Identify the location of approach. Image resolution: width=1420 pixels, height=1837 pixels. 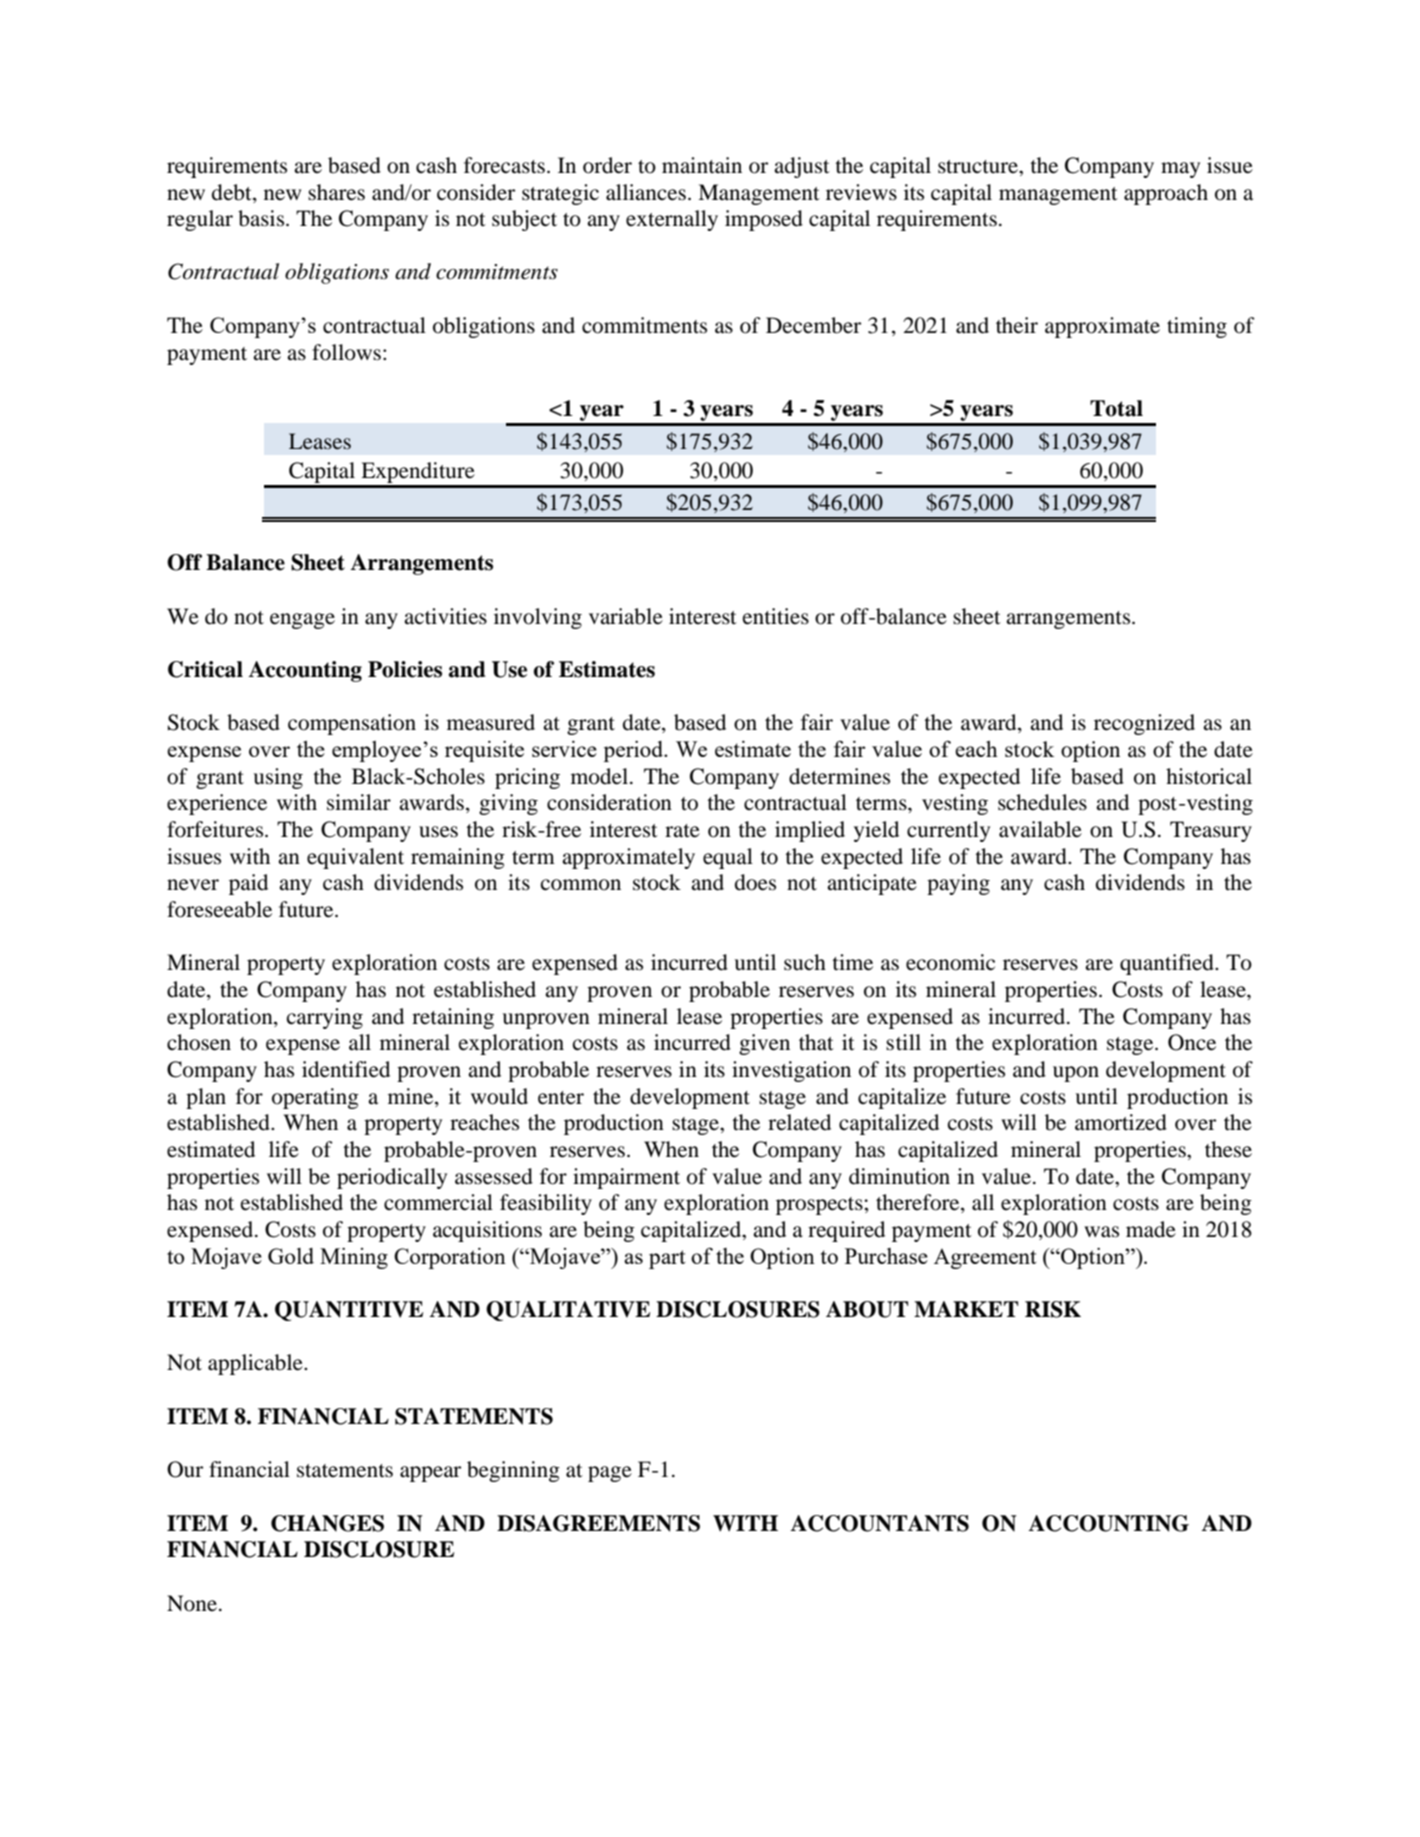
(1166, 194).
